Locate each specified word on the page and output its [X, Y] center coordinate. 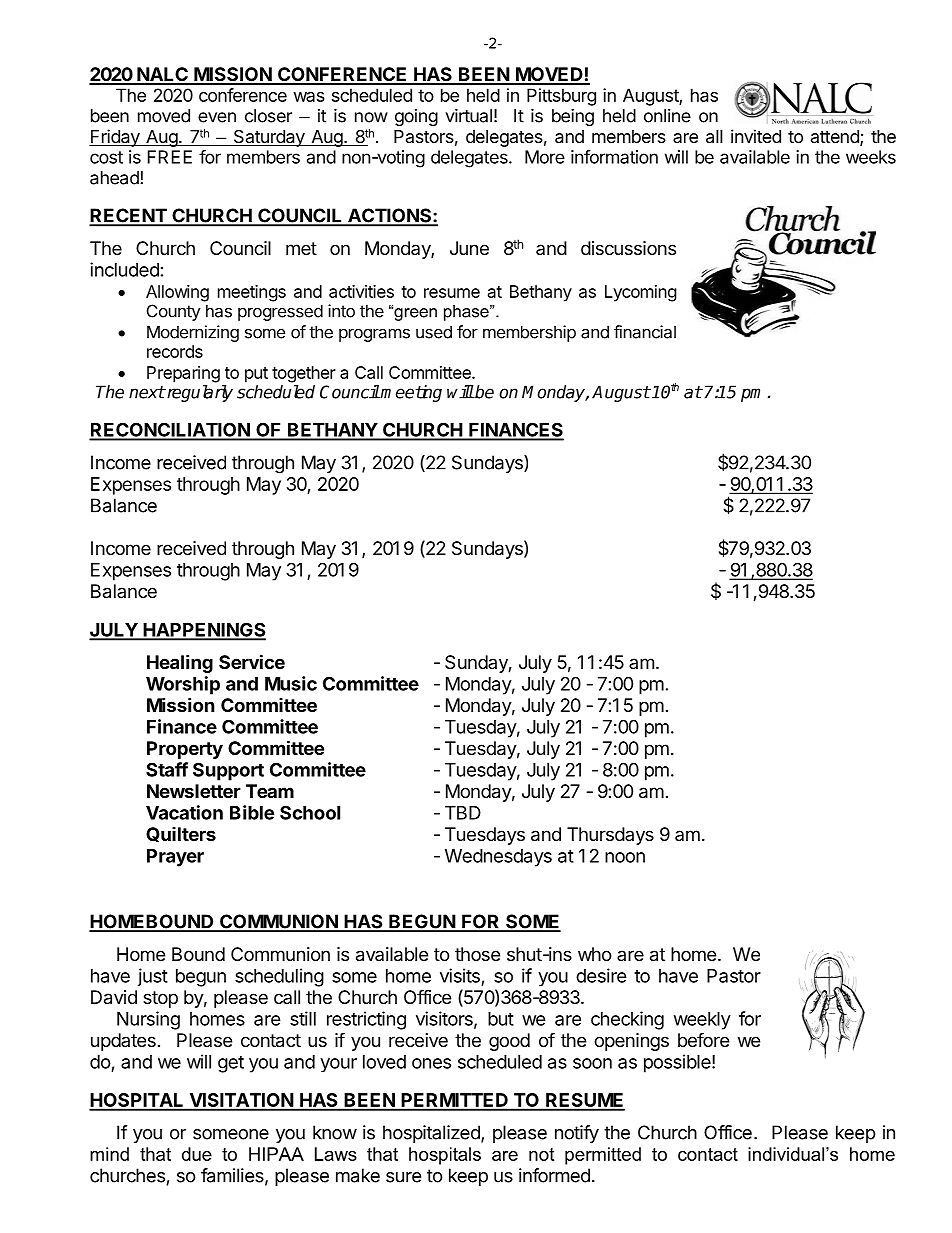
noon [625, 857]
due [197, 1154]
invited [756, 136]
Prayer [175, 858]
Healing [180, 663]
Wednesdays [498, 858]
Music [291, 683]
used [434, 332]
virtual [468, 116]
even [217, 117]
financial [645, 332]
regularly [199, 393]
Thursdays [610, 836]
